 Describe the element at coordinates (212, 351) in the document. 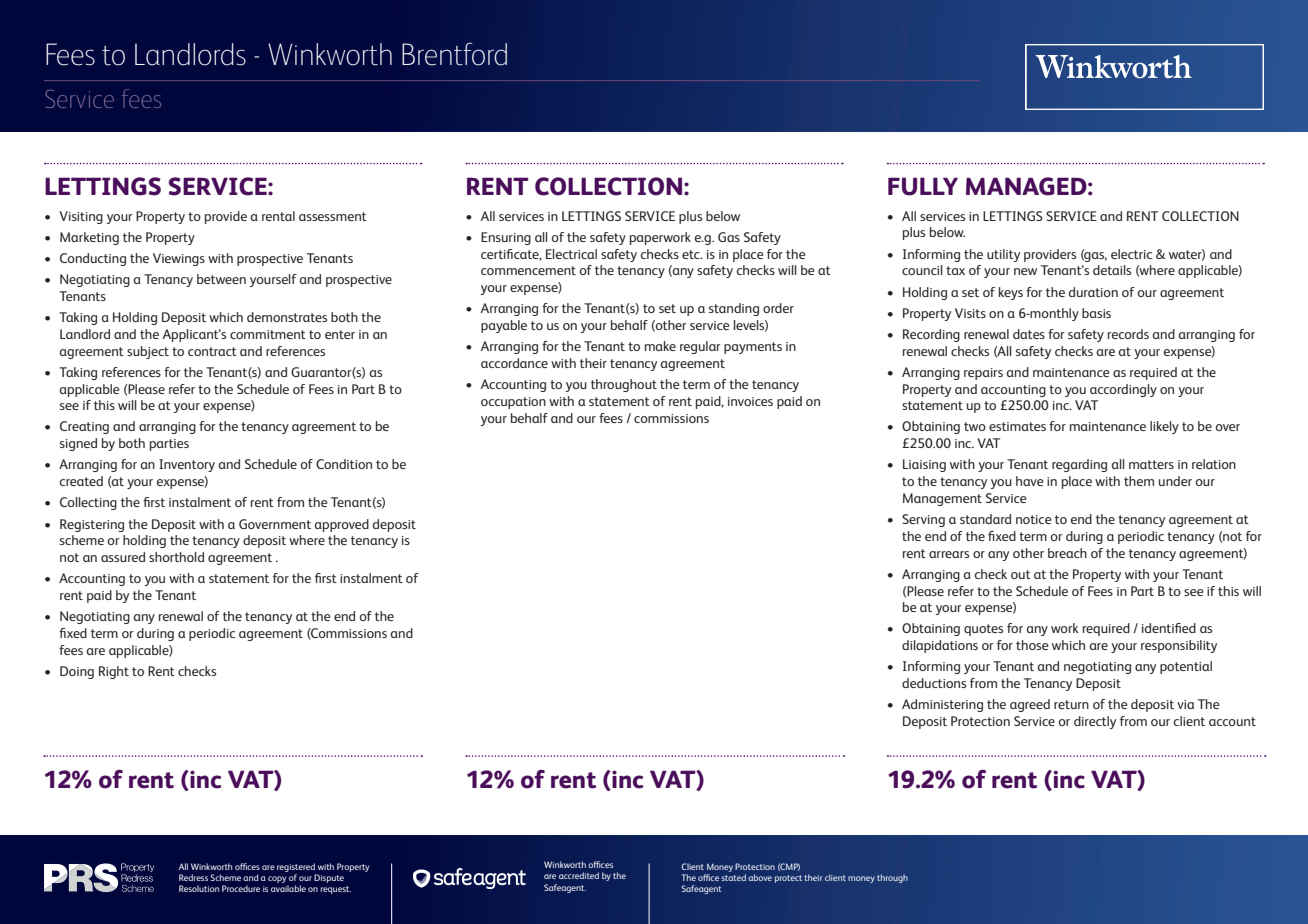

I see `contract` at that location.
